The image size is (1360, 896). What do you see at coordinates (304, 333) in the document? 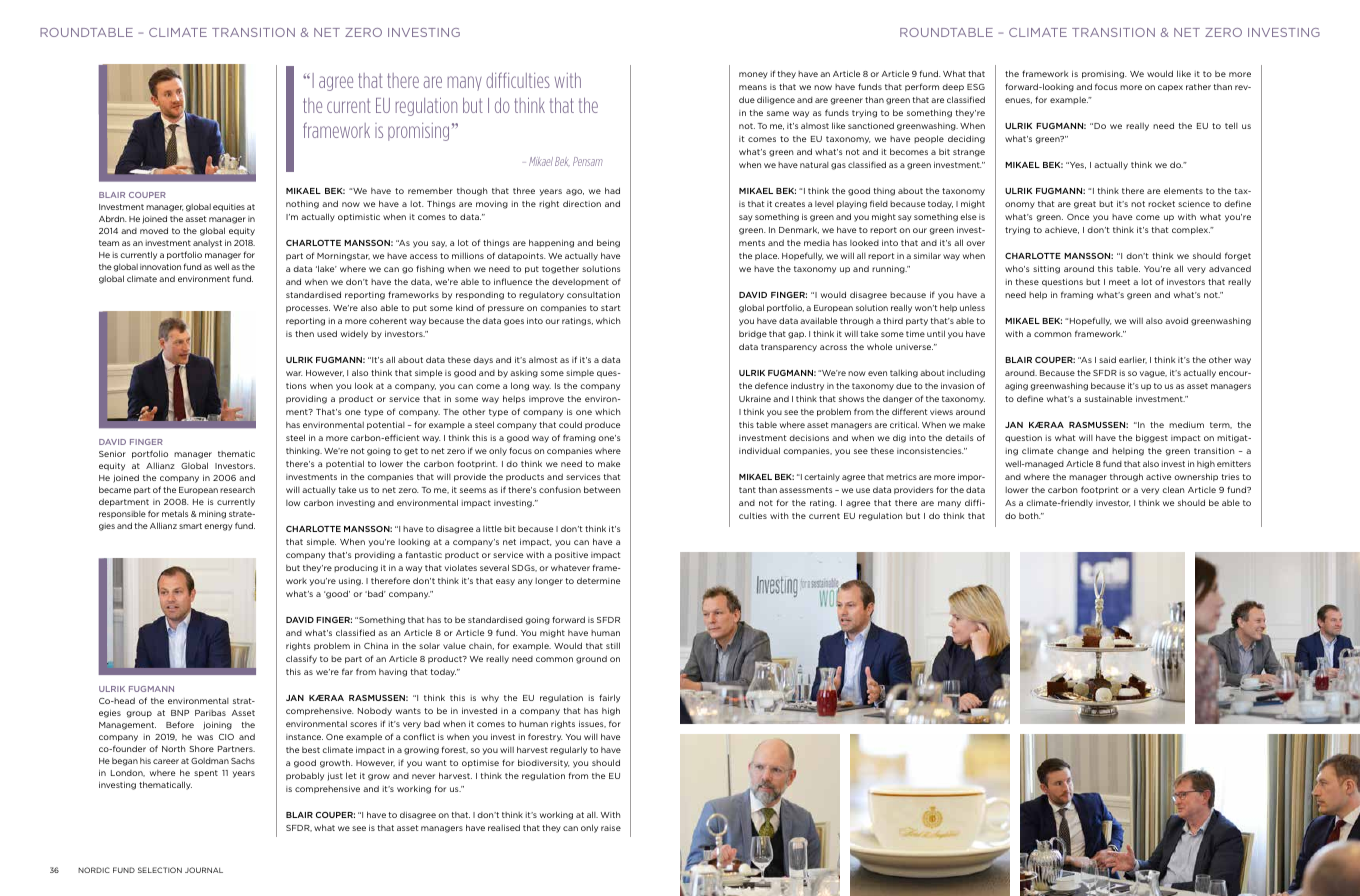
I see `then` at bounding box center [304, 333].
